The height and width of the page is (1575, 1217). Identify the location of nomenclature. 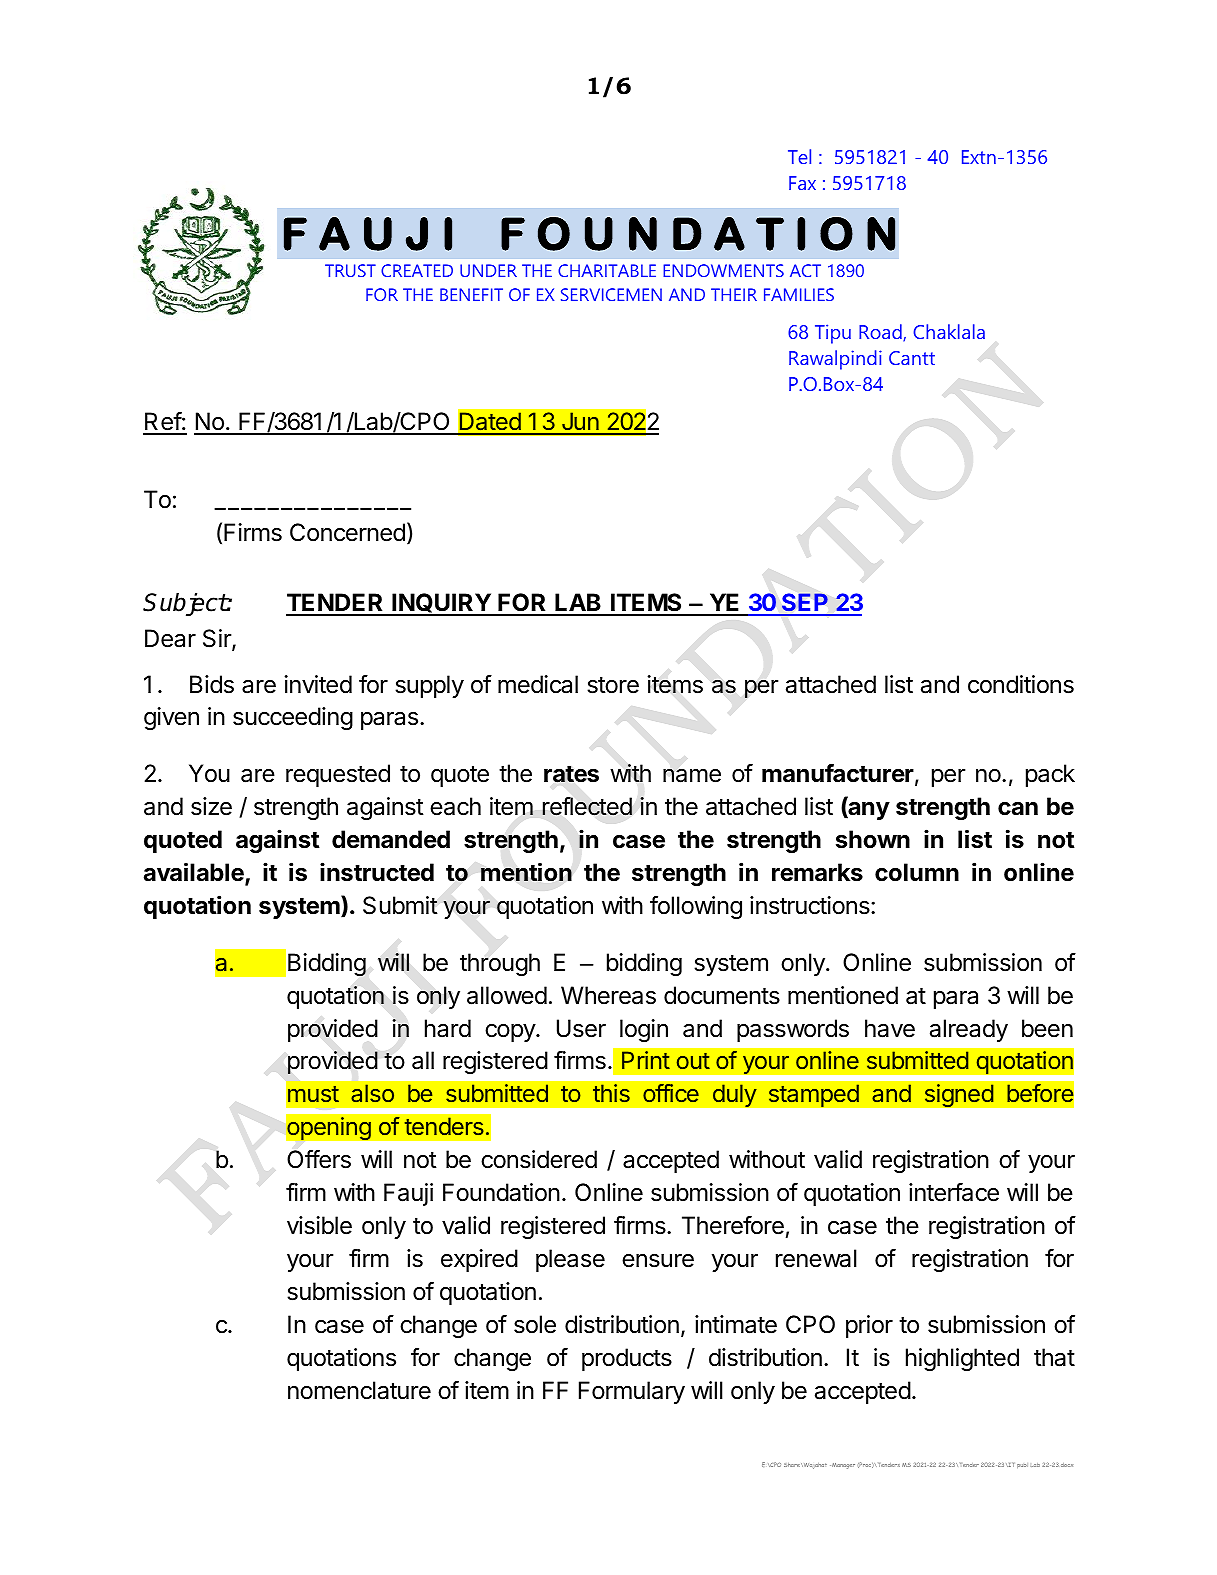
(359, 1390).
